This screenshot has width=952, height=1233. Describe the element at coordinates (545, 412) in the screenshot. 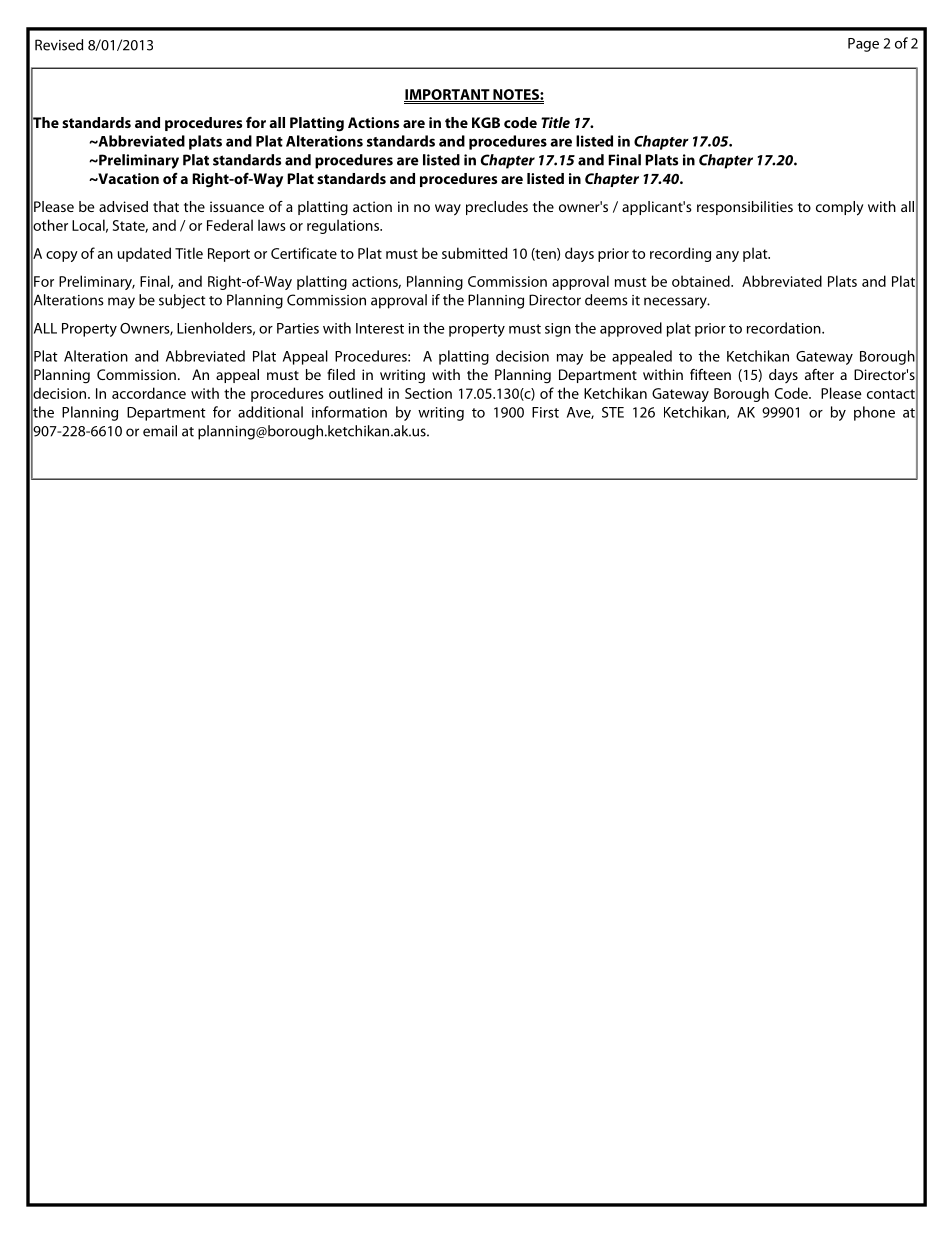

I see `First` at that location.
